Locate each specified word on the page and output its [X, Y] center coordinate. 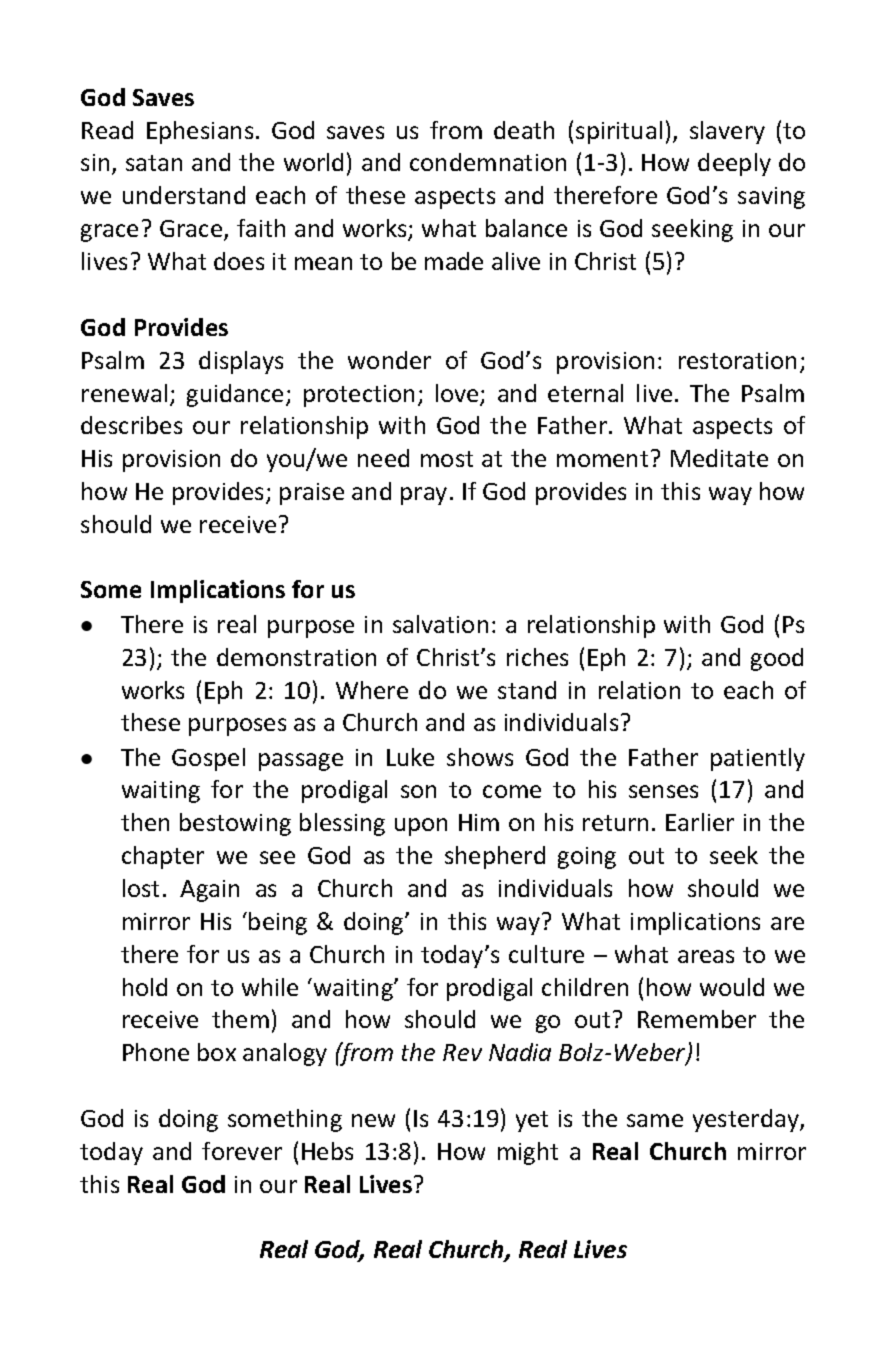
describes [131, 425]
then [145, 822]
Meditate [719, 458]
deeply [734, 164]
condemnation [488, 162]
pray [424, 496]
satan [154, 163]
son [418, 791]
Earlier [700, 822]
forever [242, 1151]
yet [532, 1121]
